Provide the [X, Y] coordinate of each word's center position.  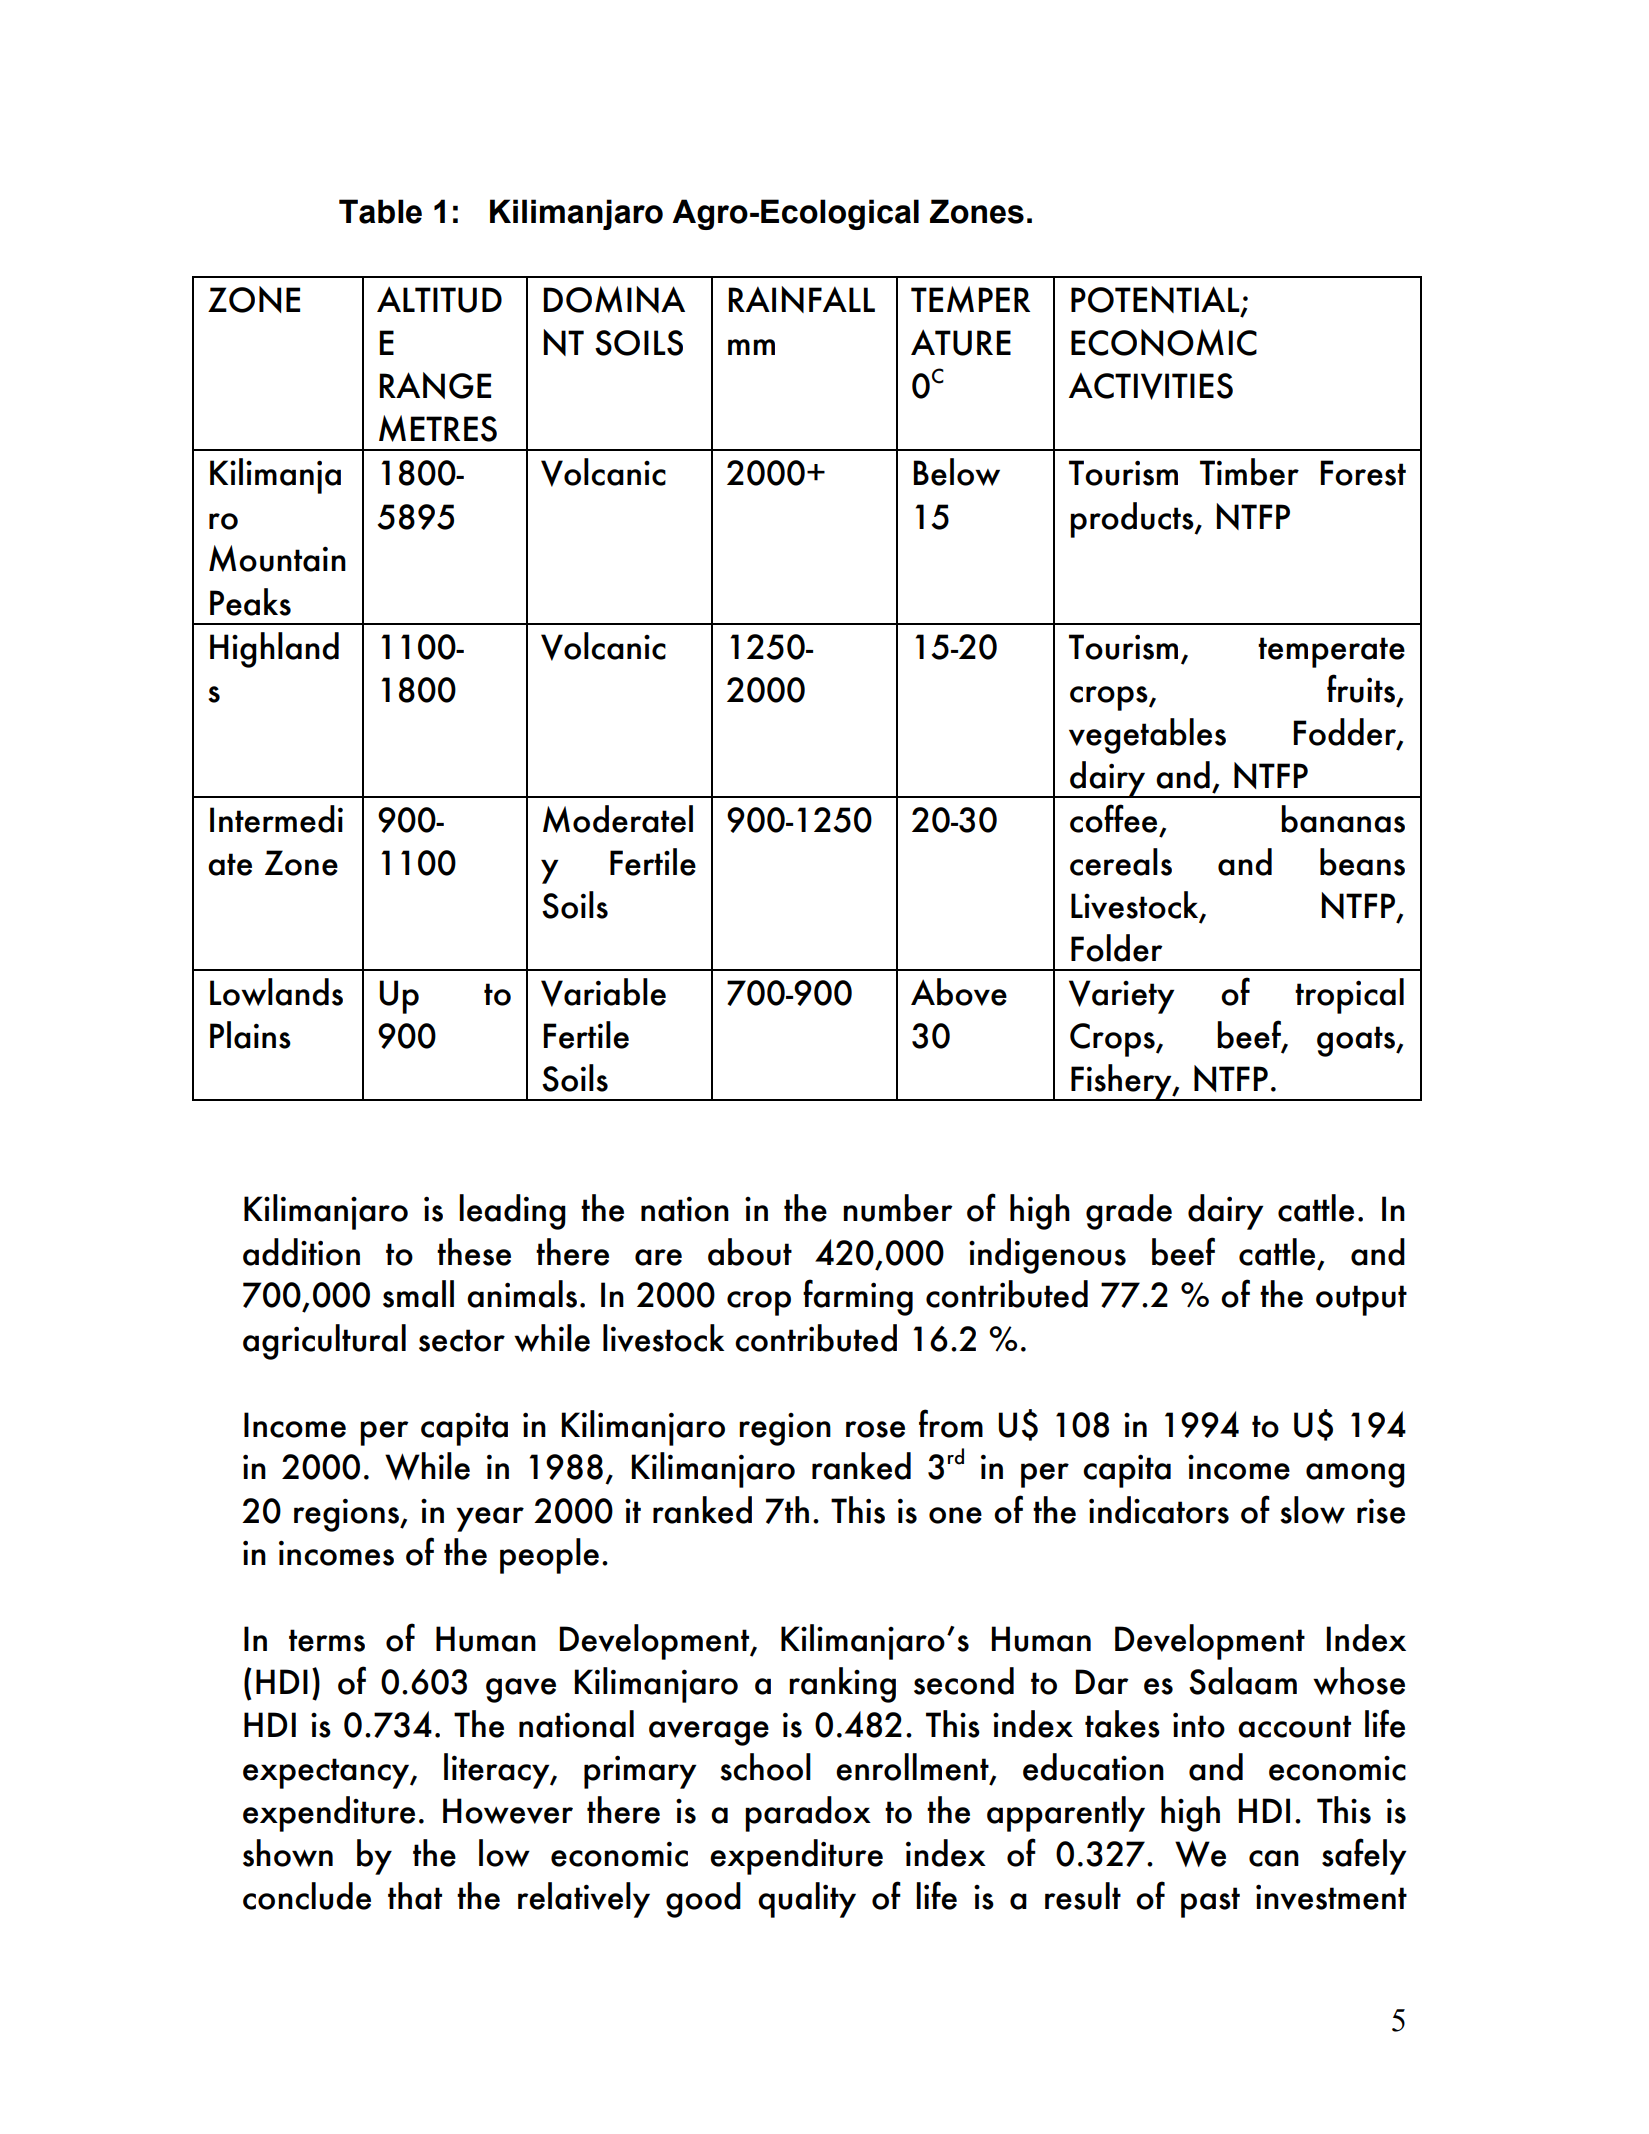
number [898, 1208]
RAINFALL [801, 299]
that [415, 1896]
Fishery [1121, 1082]
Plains [250, 1035]
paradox [808, 1814]
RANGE [435, 385]
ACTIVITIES [1151, 386]
